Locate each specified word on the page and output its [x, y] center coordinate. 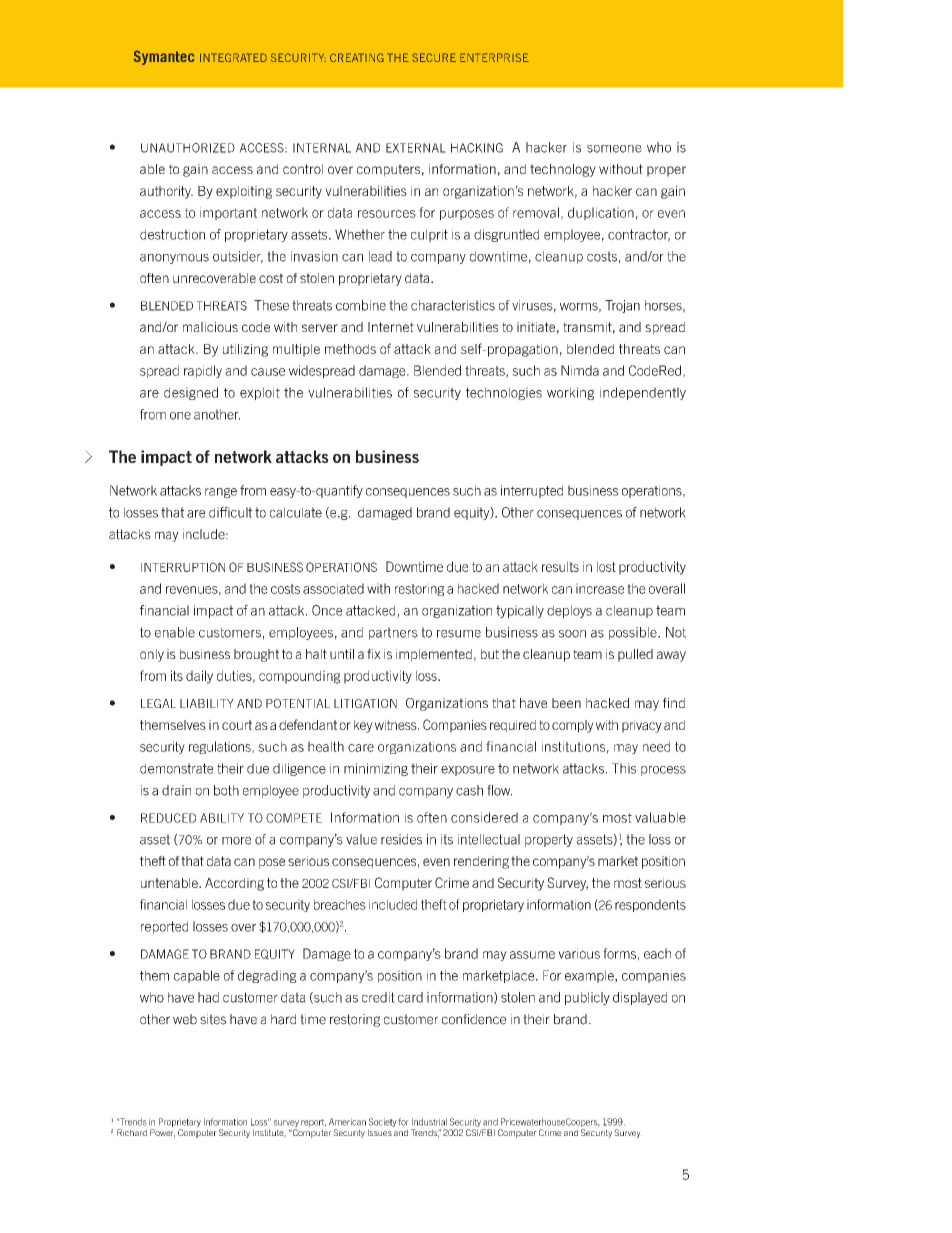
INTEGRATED [233, 57]
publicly [587, 998]
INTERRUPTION [183, 567]
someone [614, 149]
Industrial [429, 1122]
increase [600, 588]
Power [162, 1133]
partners [393, 633]
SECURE [434, 57]
